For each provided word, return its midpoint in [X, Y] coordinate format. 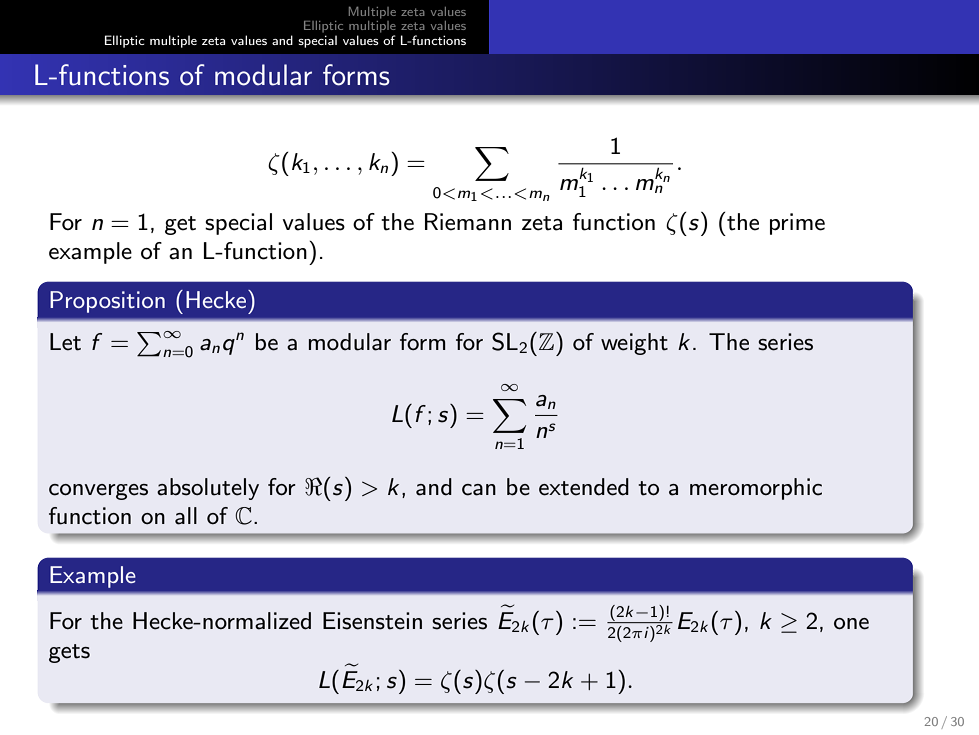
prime [797, 224]
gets [69, 653]
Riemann [468, 222]
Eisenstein [372, 621]
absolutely [208, 489]
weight [634, 344]
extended [584, 487]
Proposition [107, 302]
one [851, 624]
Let [65, 342]
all [186, 516]
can [479, 490]
